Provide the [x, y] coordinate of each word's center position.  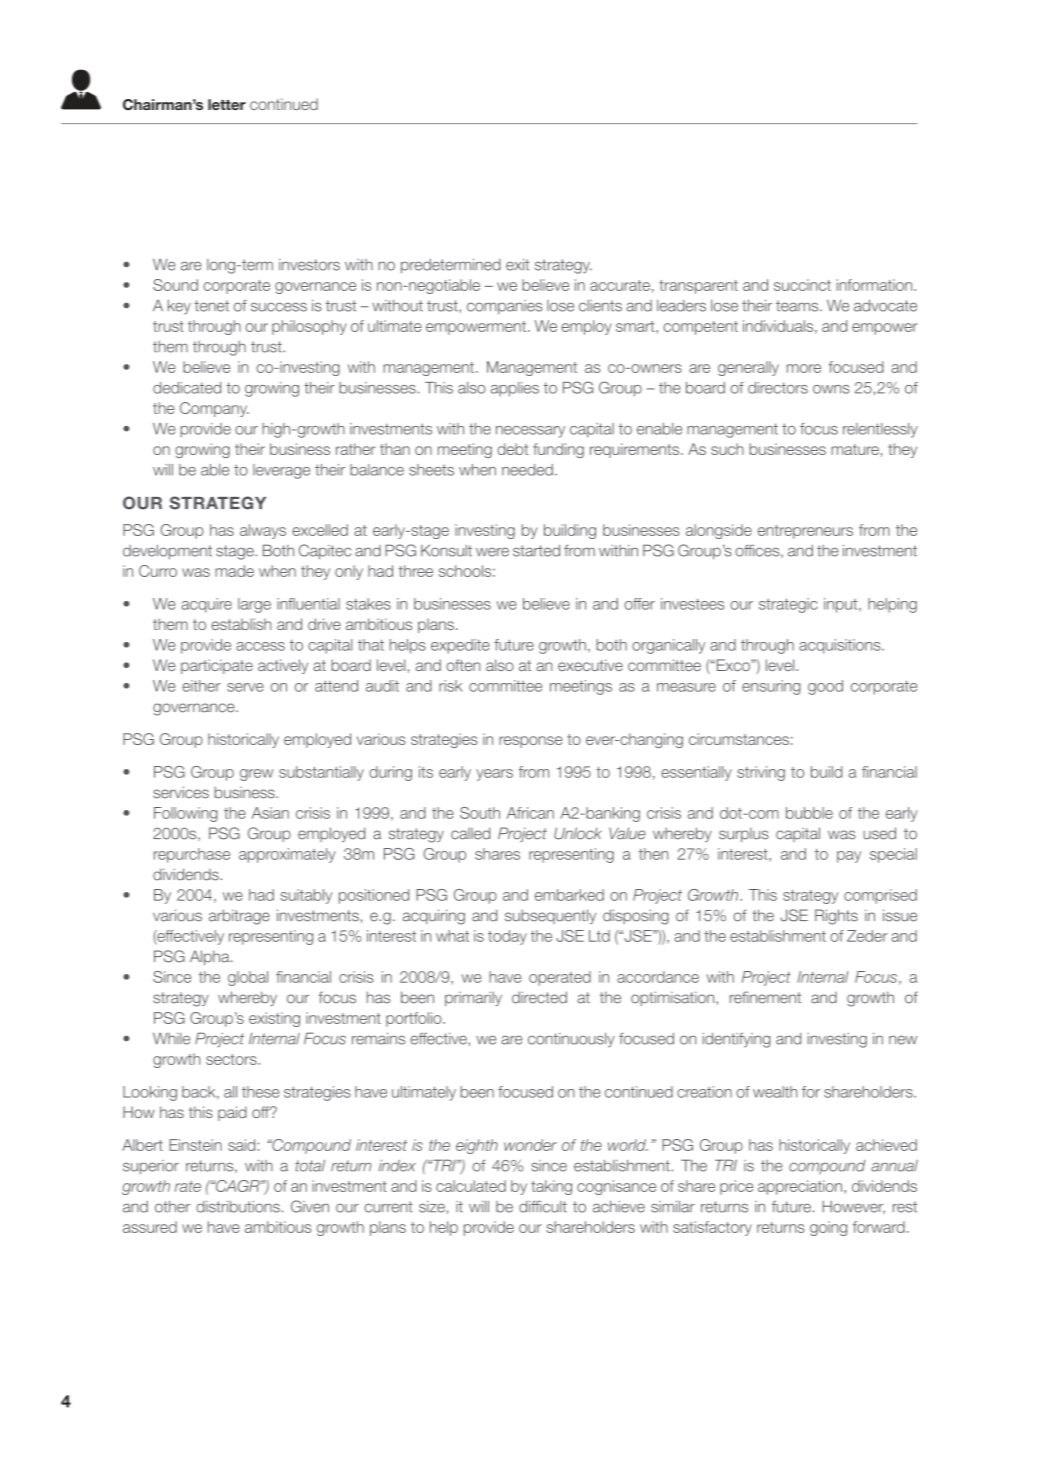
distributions [238, 1206]
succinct [802, 285]
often [463, 665]
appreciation [800, 1187]
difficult [543, 1207]
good [825, 687]
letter [227, 104]
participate [217, 666]
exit [517, 264]
